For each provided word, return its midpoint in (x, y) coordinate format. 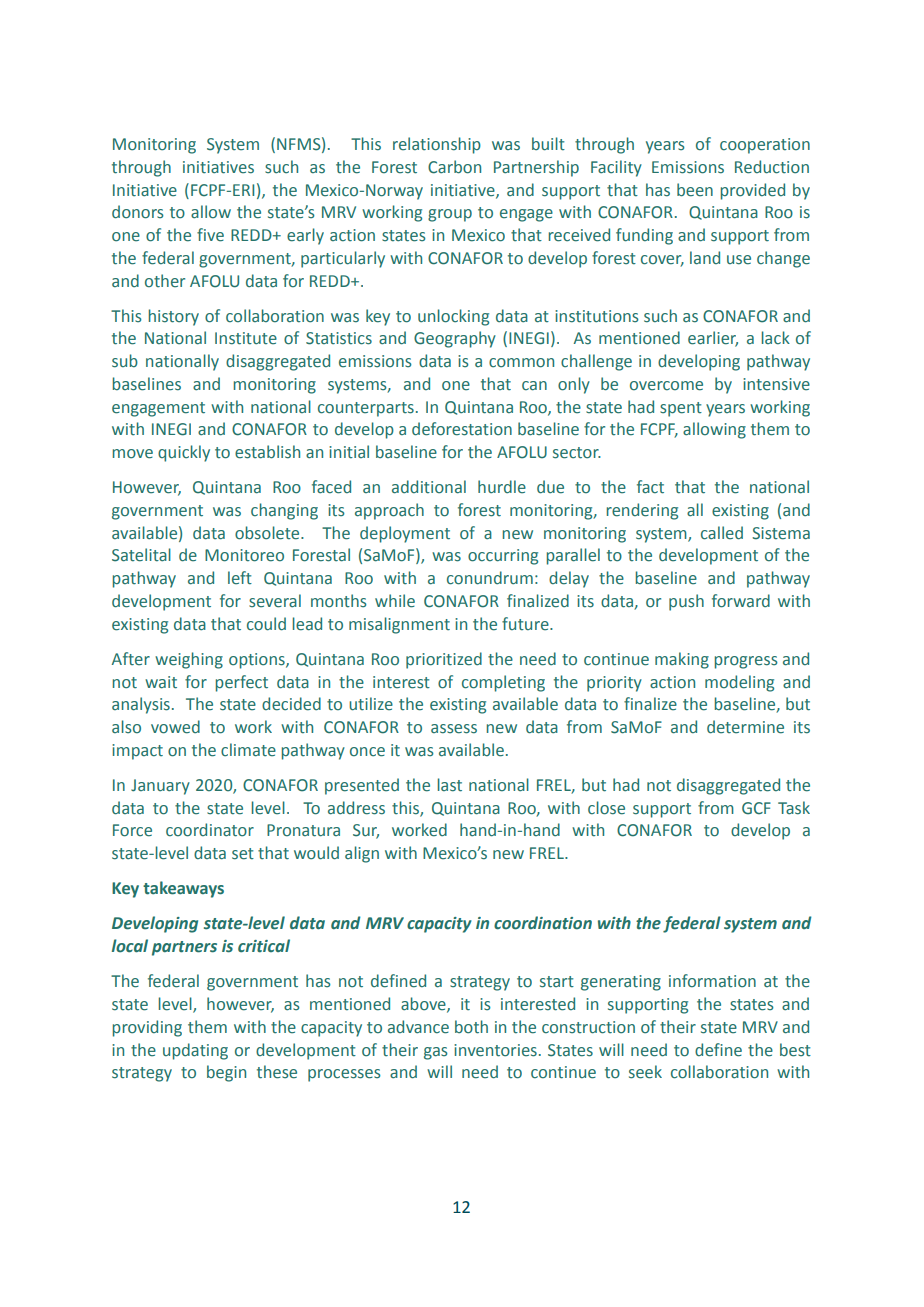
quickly (184, 453)
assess (454, 729)
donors (138, 212)
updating (195, 1051)
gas (436, 1053)
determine (745, 727)
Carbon (454, 167)
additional (429, 487)
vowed (175, 727)
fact (650, 487)
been (695, 190)
